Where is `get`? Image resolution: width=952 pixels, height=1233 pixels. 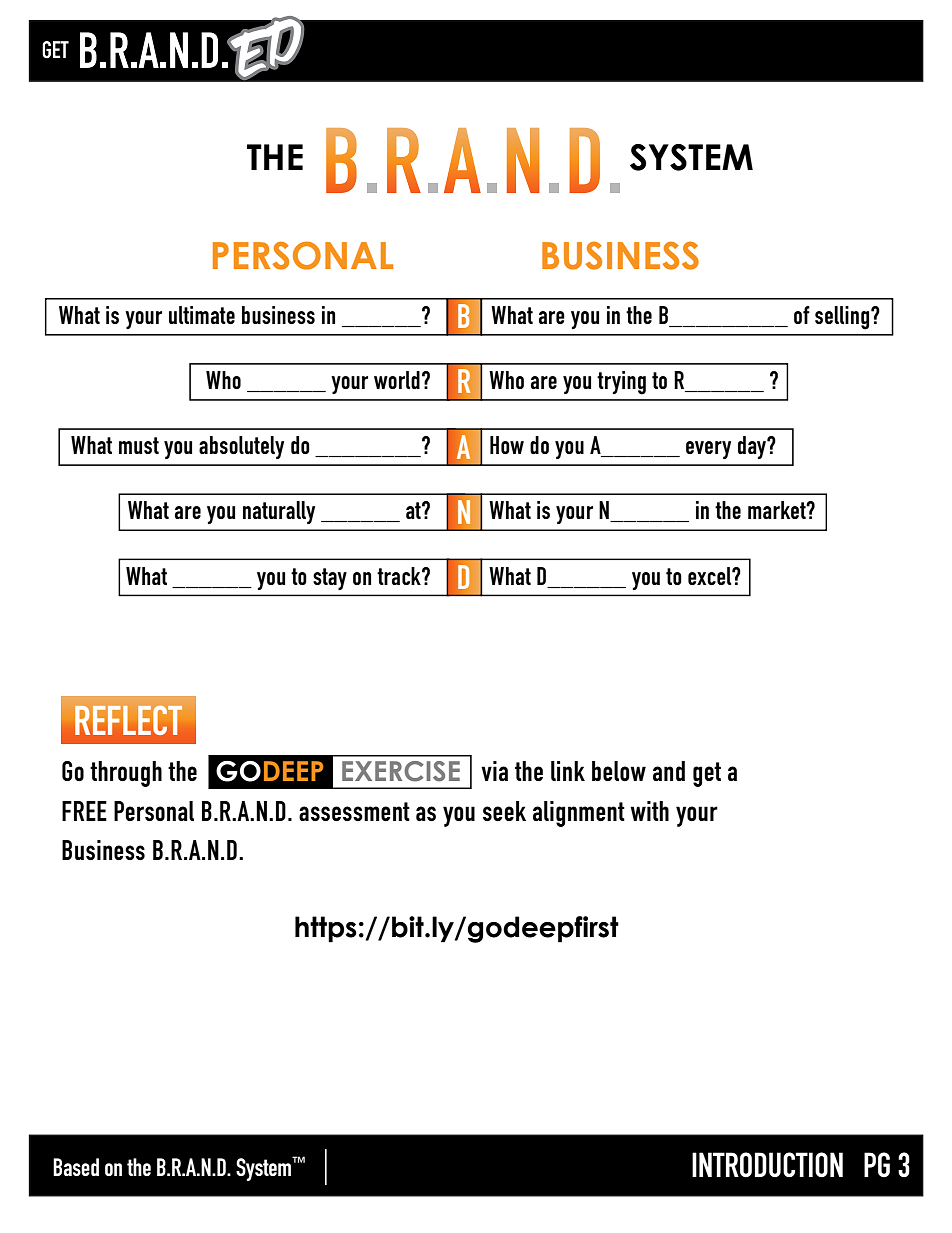
get is located at coordinates (707, 774).
